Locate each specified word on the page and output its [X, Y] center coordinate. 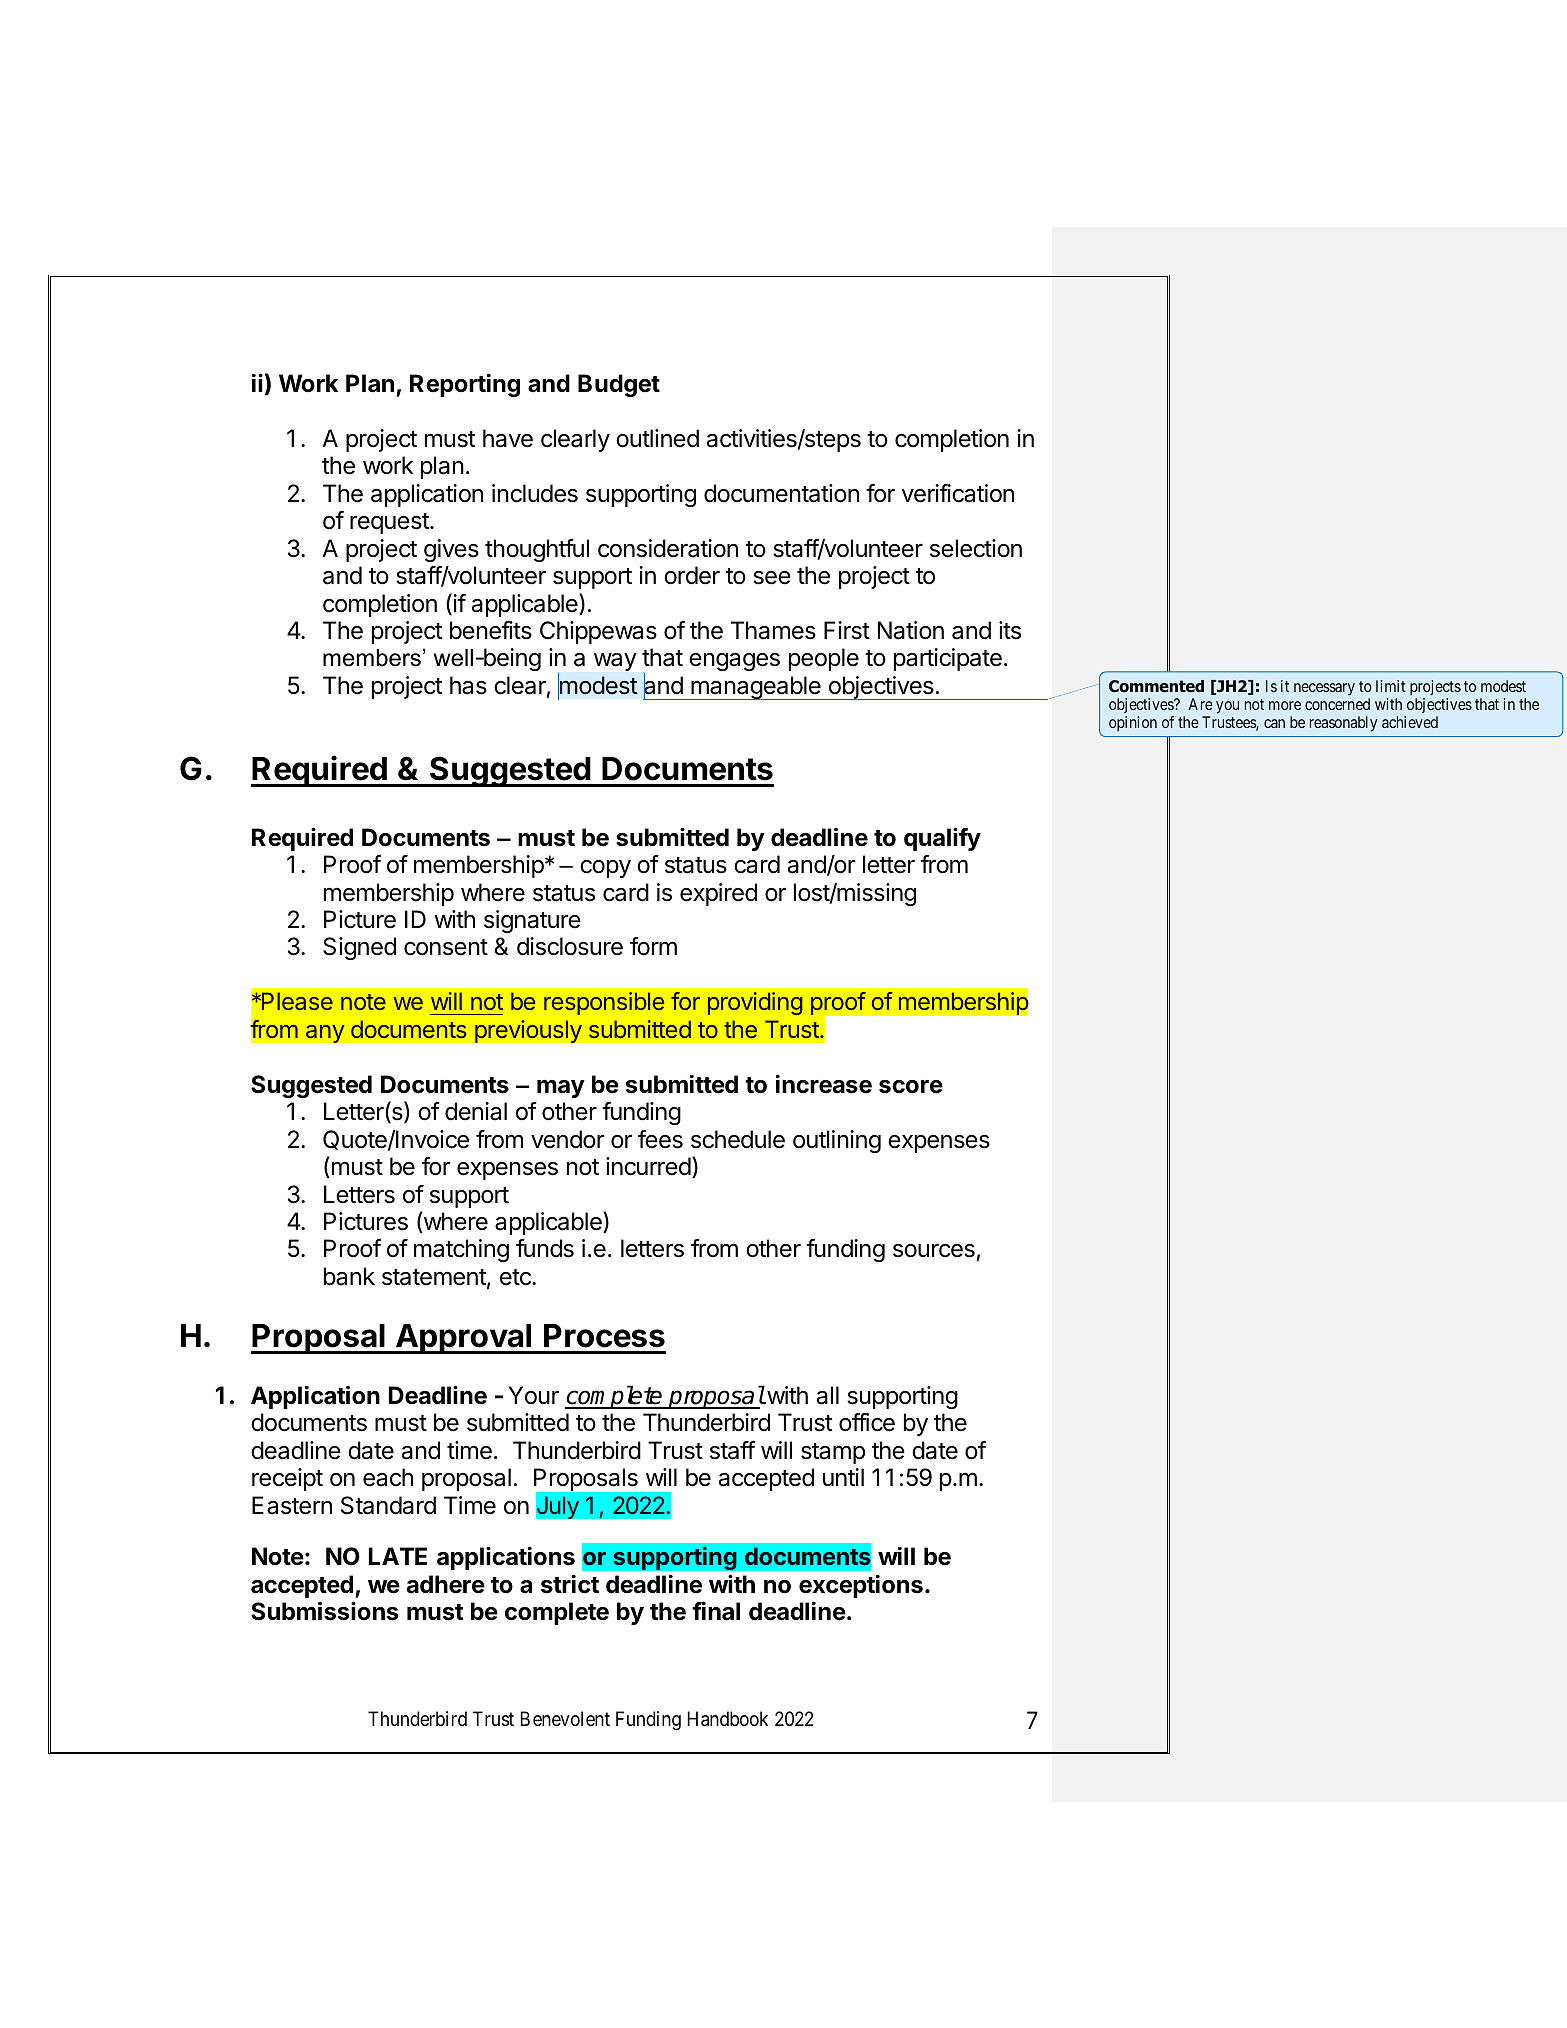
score [911, 1087]
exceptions [861, 1586]
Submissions [324, 1611]
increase [824, 1084]
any [325, 1033]
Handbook [727, 1719]
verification [958, 493]
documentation [781, 493]
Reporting [465, 385]
